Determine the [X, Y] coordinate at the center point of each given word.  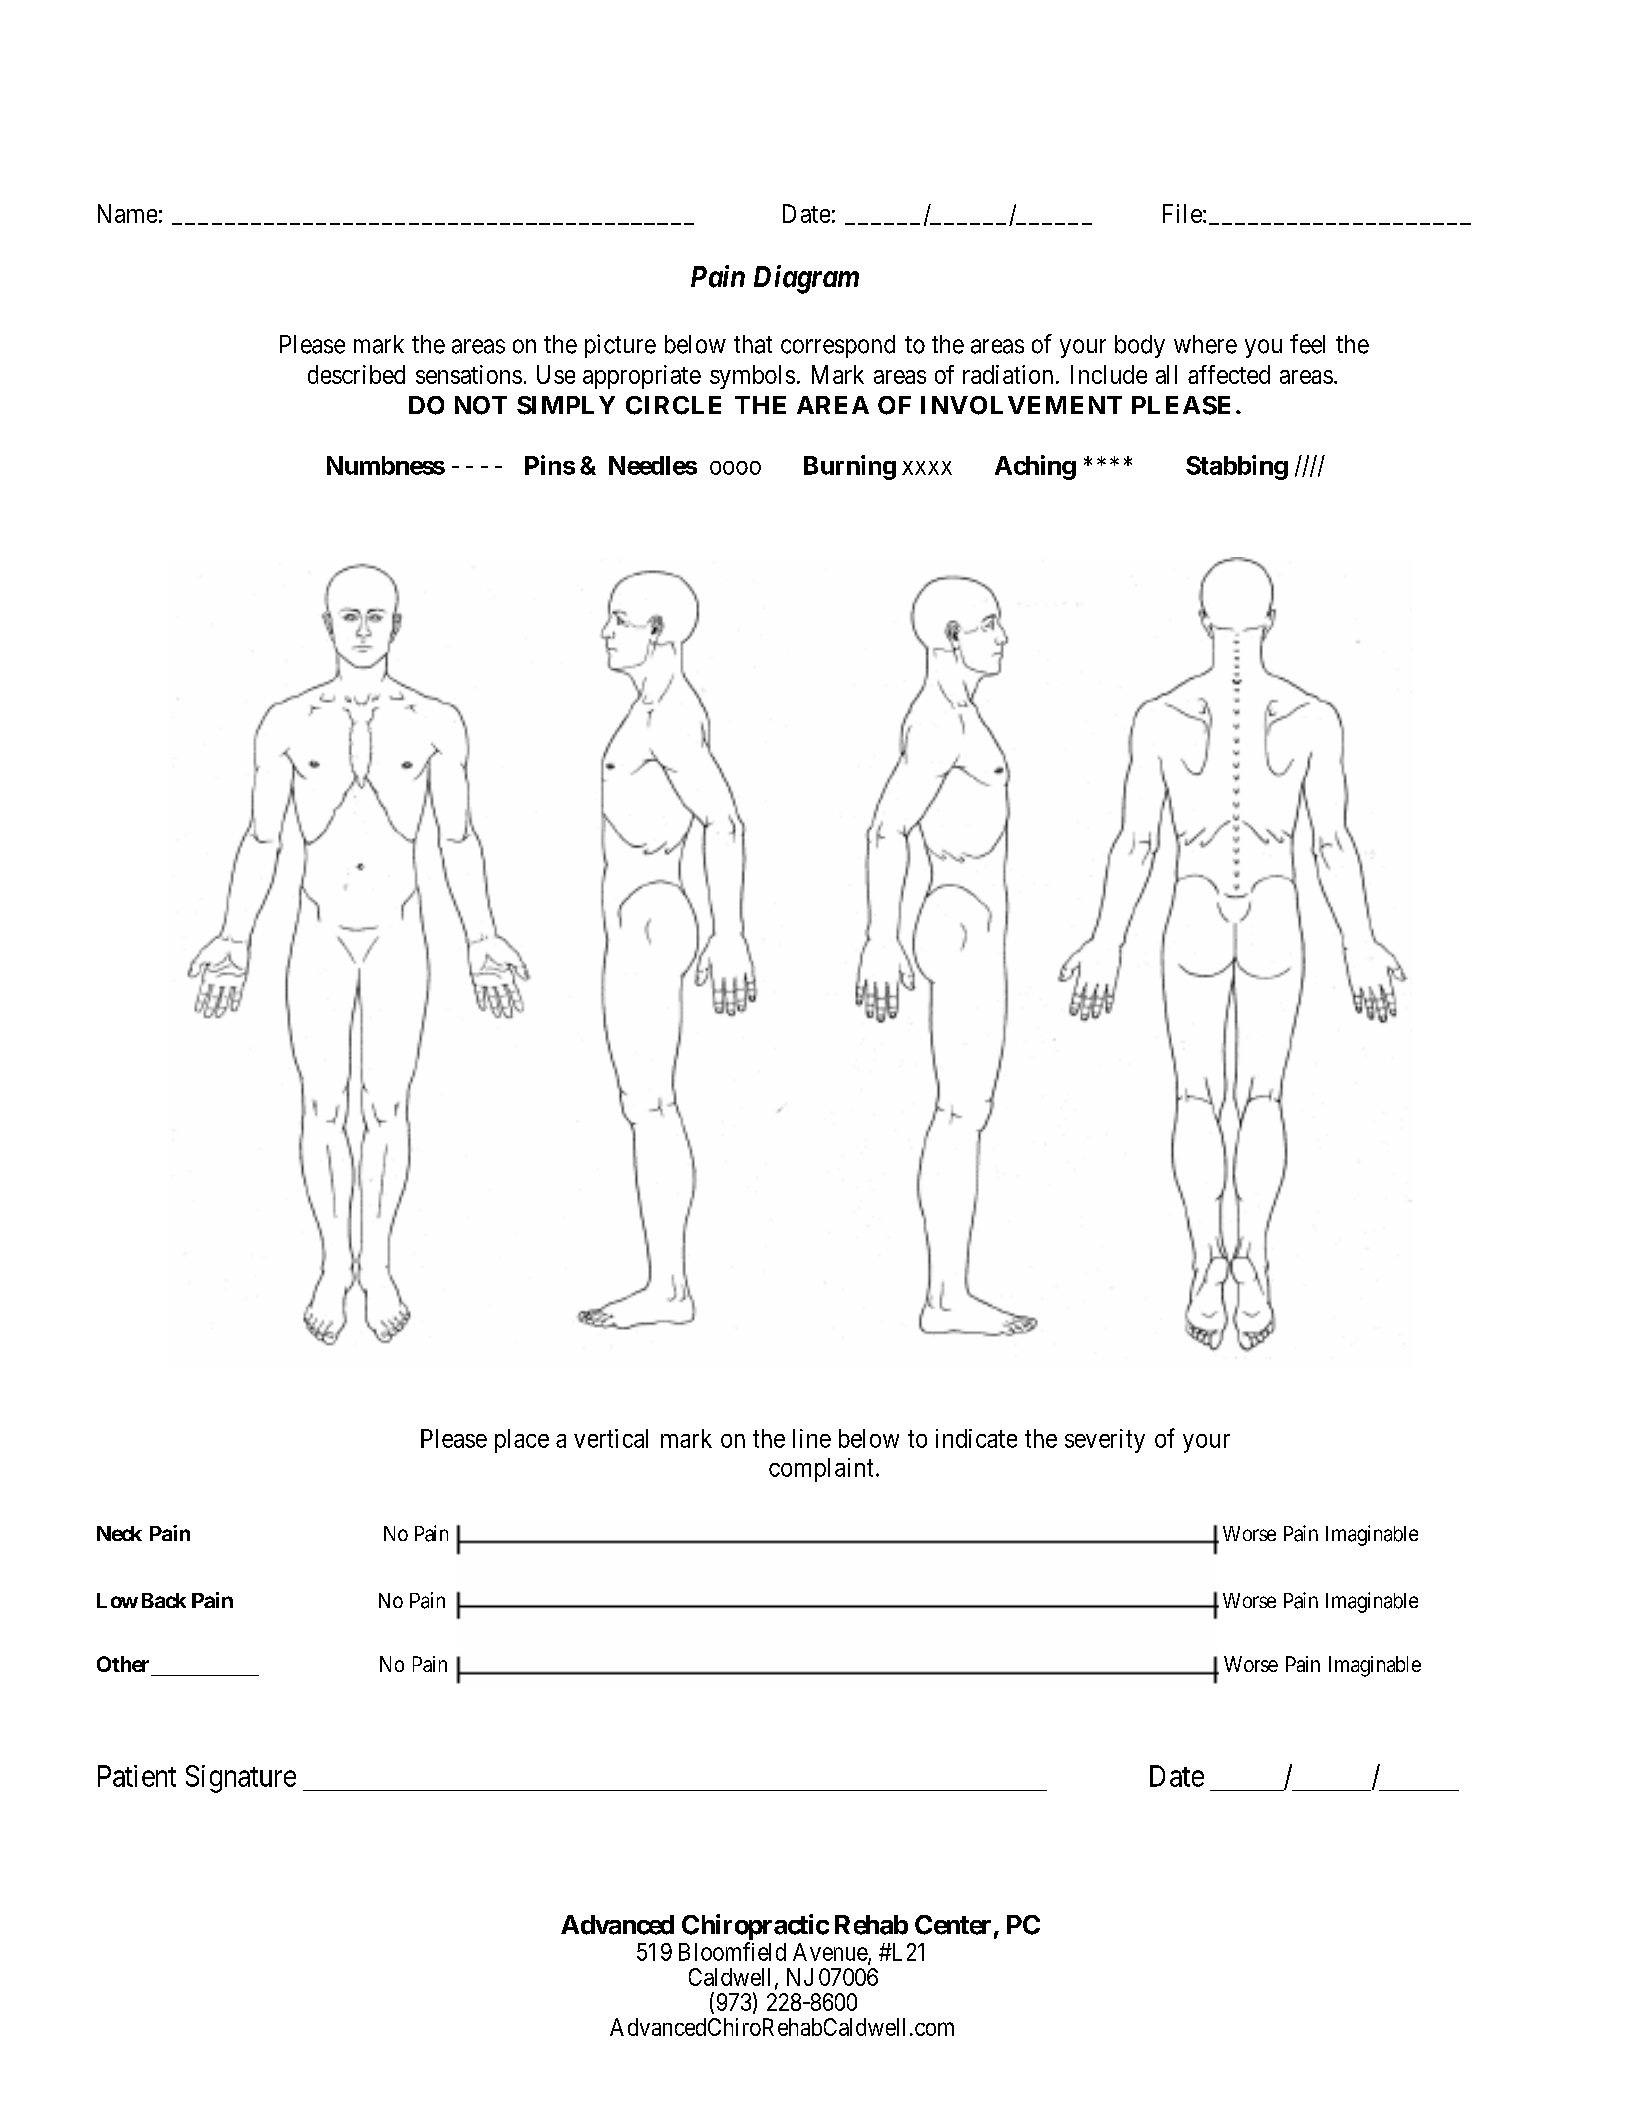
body [1140, 346]
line [812, 1438]
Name [127, 213]
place [522, 1441]
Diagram [806, 279]
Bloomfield [732, 1951]
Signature [241, 1779]
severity [1105, 1441]
